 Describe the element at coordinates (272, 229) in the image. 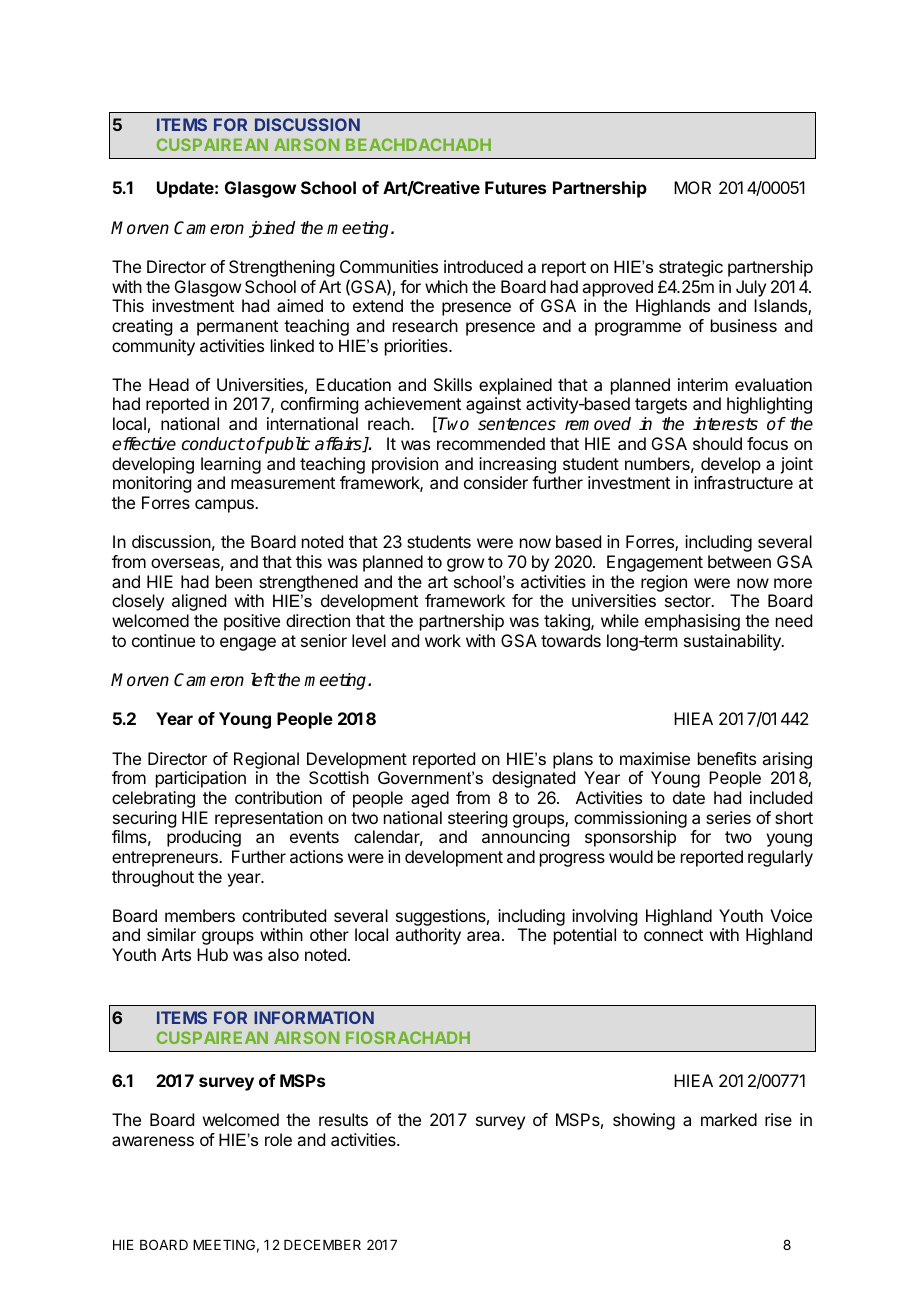

I see `joined` at that location.
